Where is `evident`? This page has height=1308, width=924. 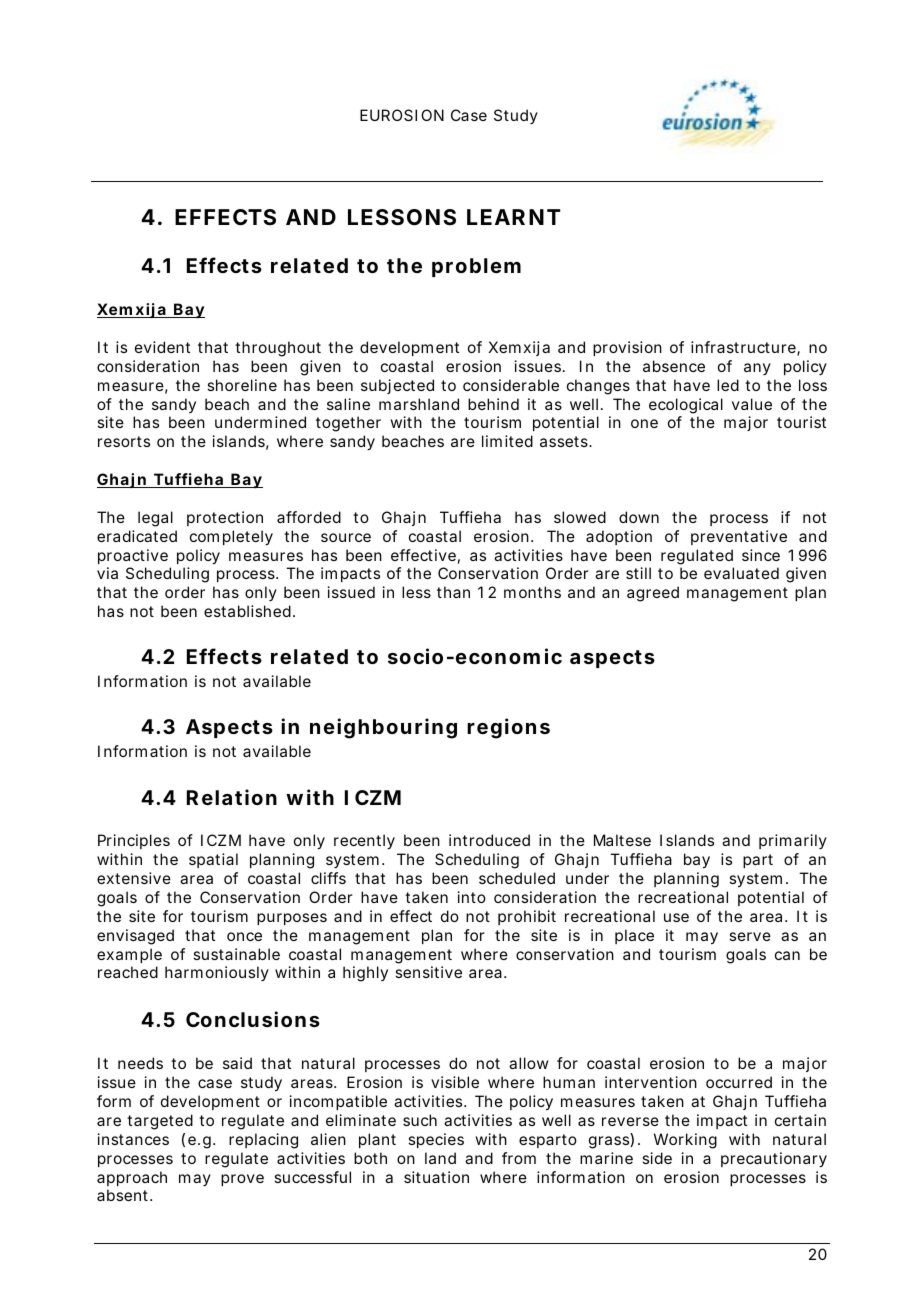
evident is located at coordinates (162, 347).
